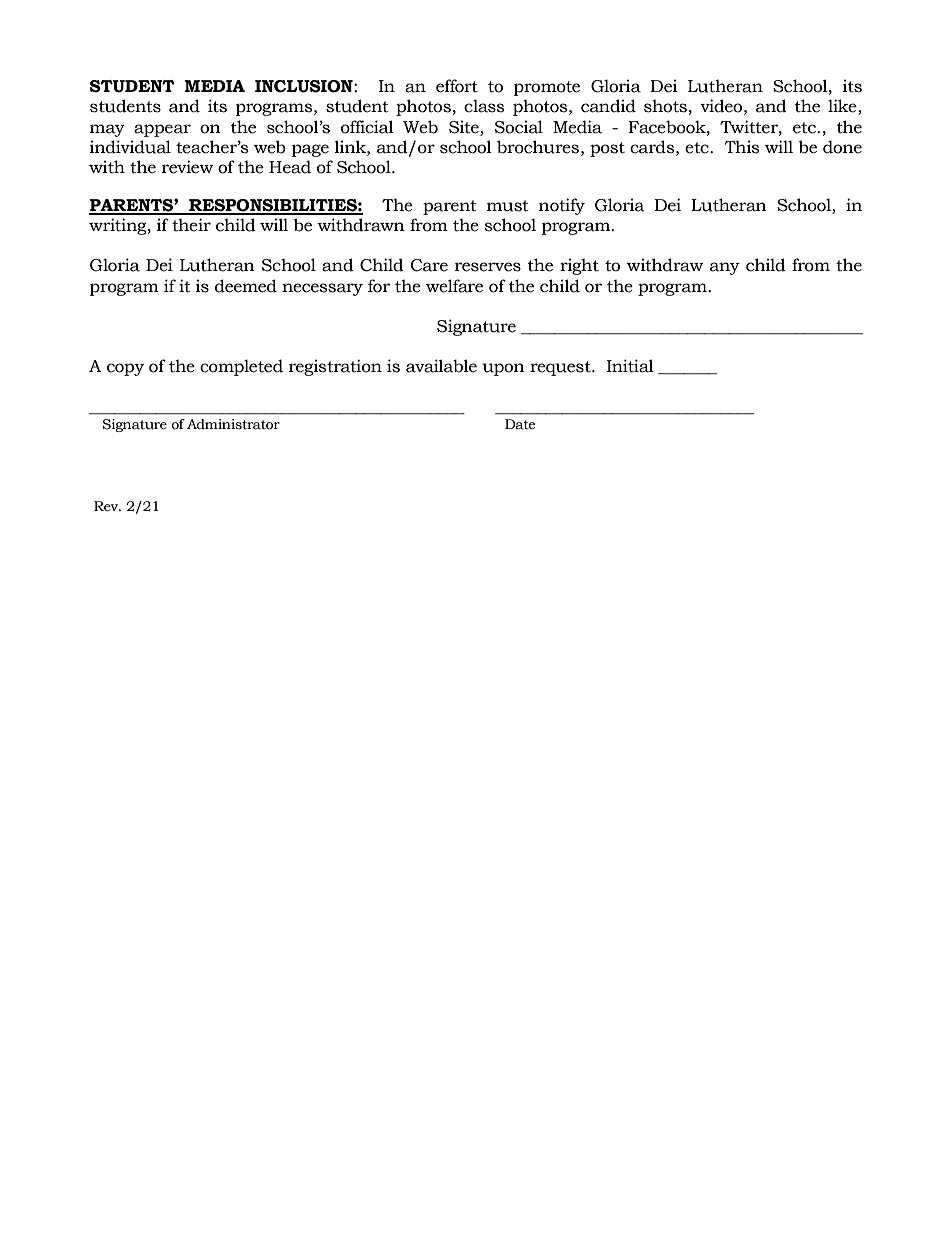  I want to click on any, so click(725, 268).
